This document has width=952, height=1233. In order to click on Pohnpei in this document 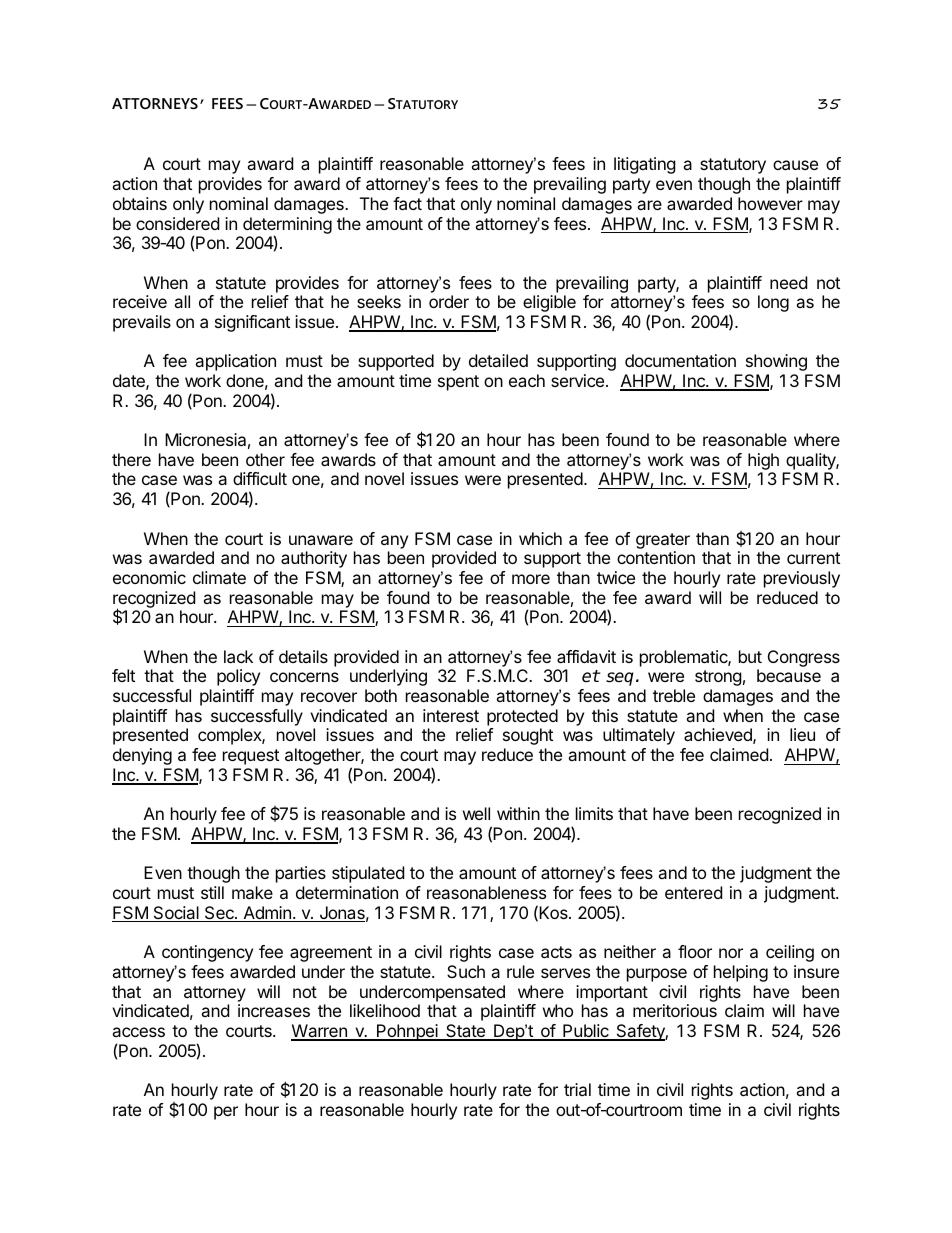, I will do `click(407, 1032)`.
